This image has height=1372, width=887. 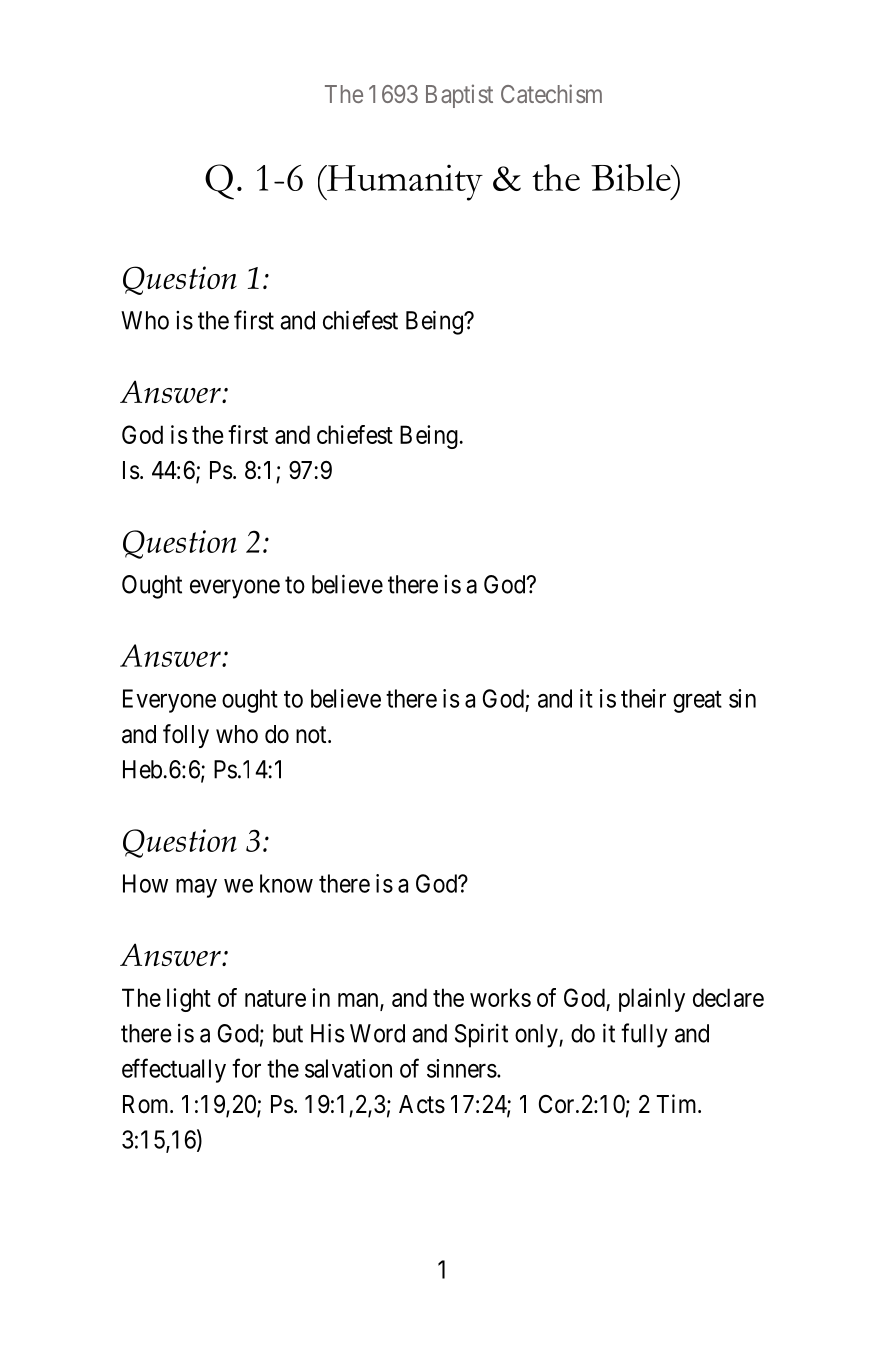 I want to click on Bible, so click(x=632, y=178).
